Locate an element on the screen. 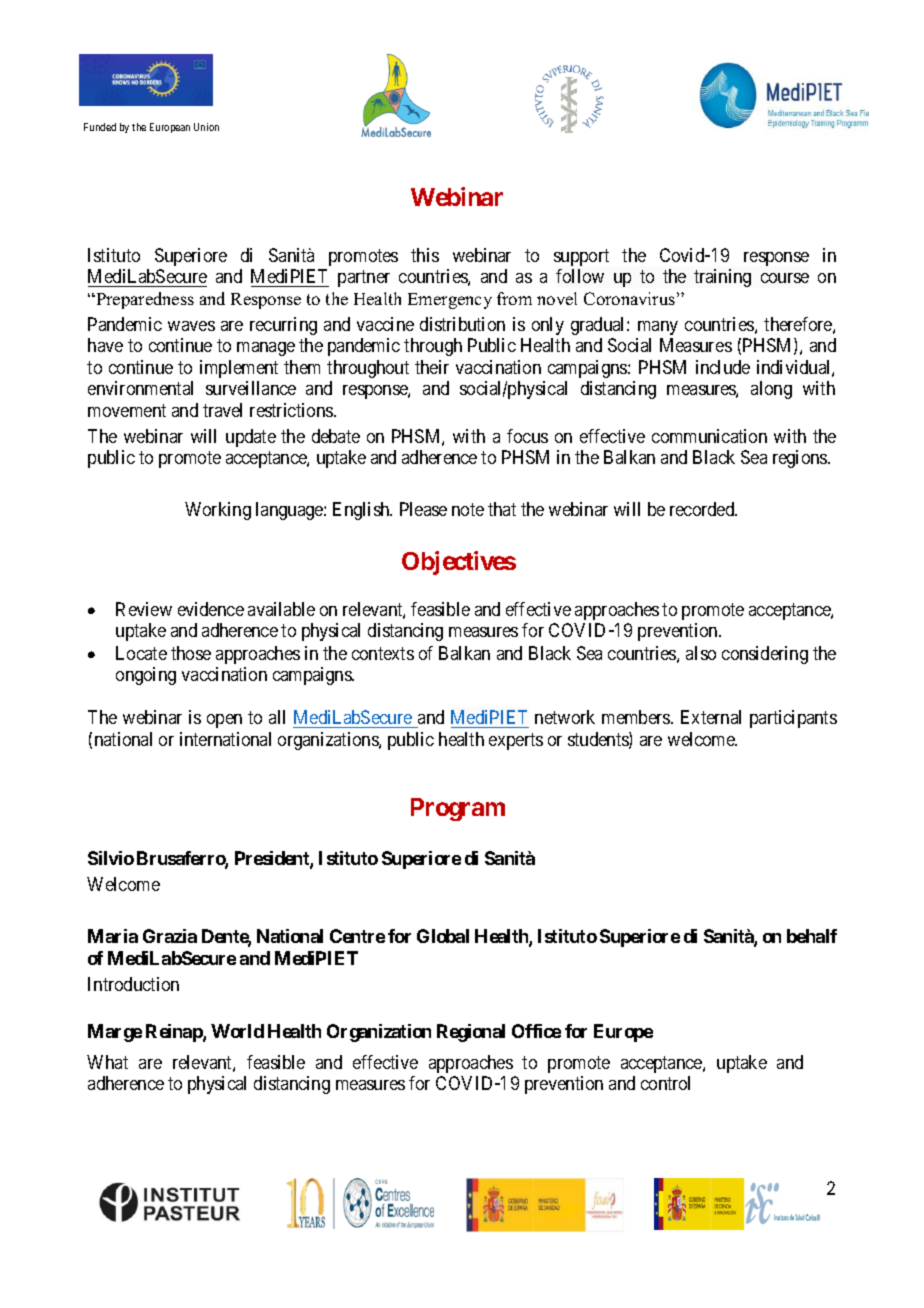  Union is located at coordinates (206, 127).
